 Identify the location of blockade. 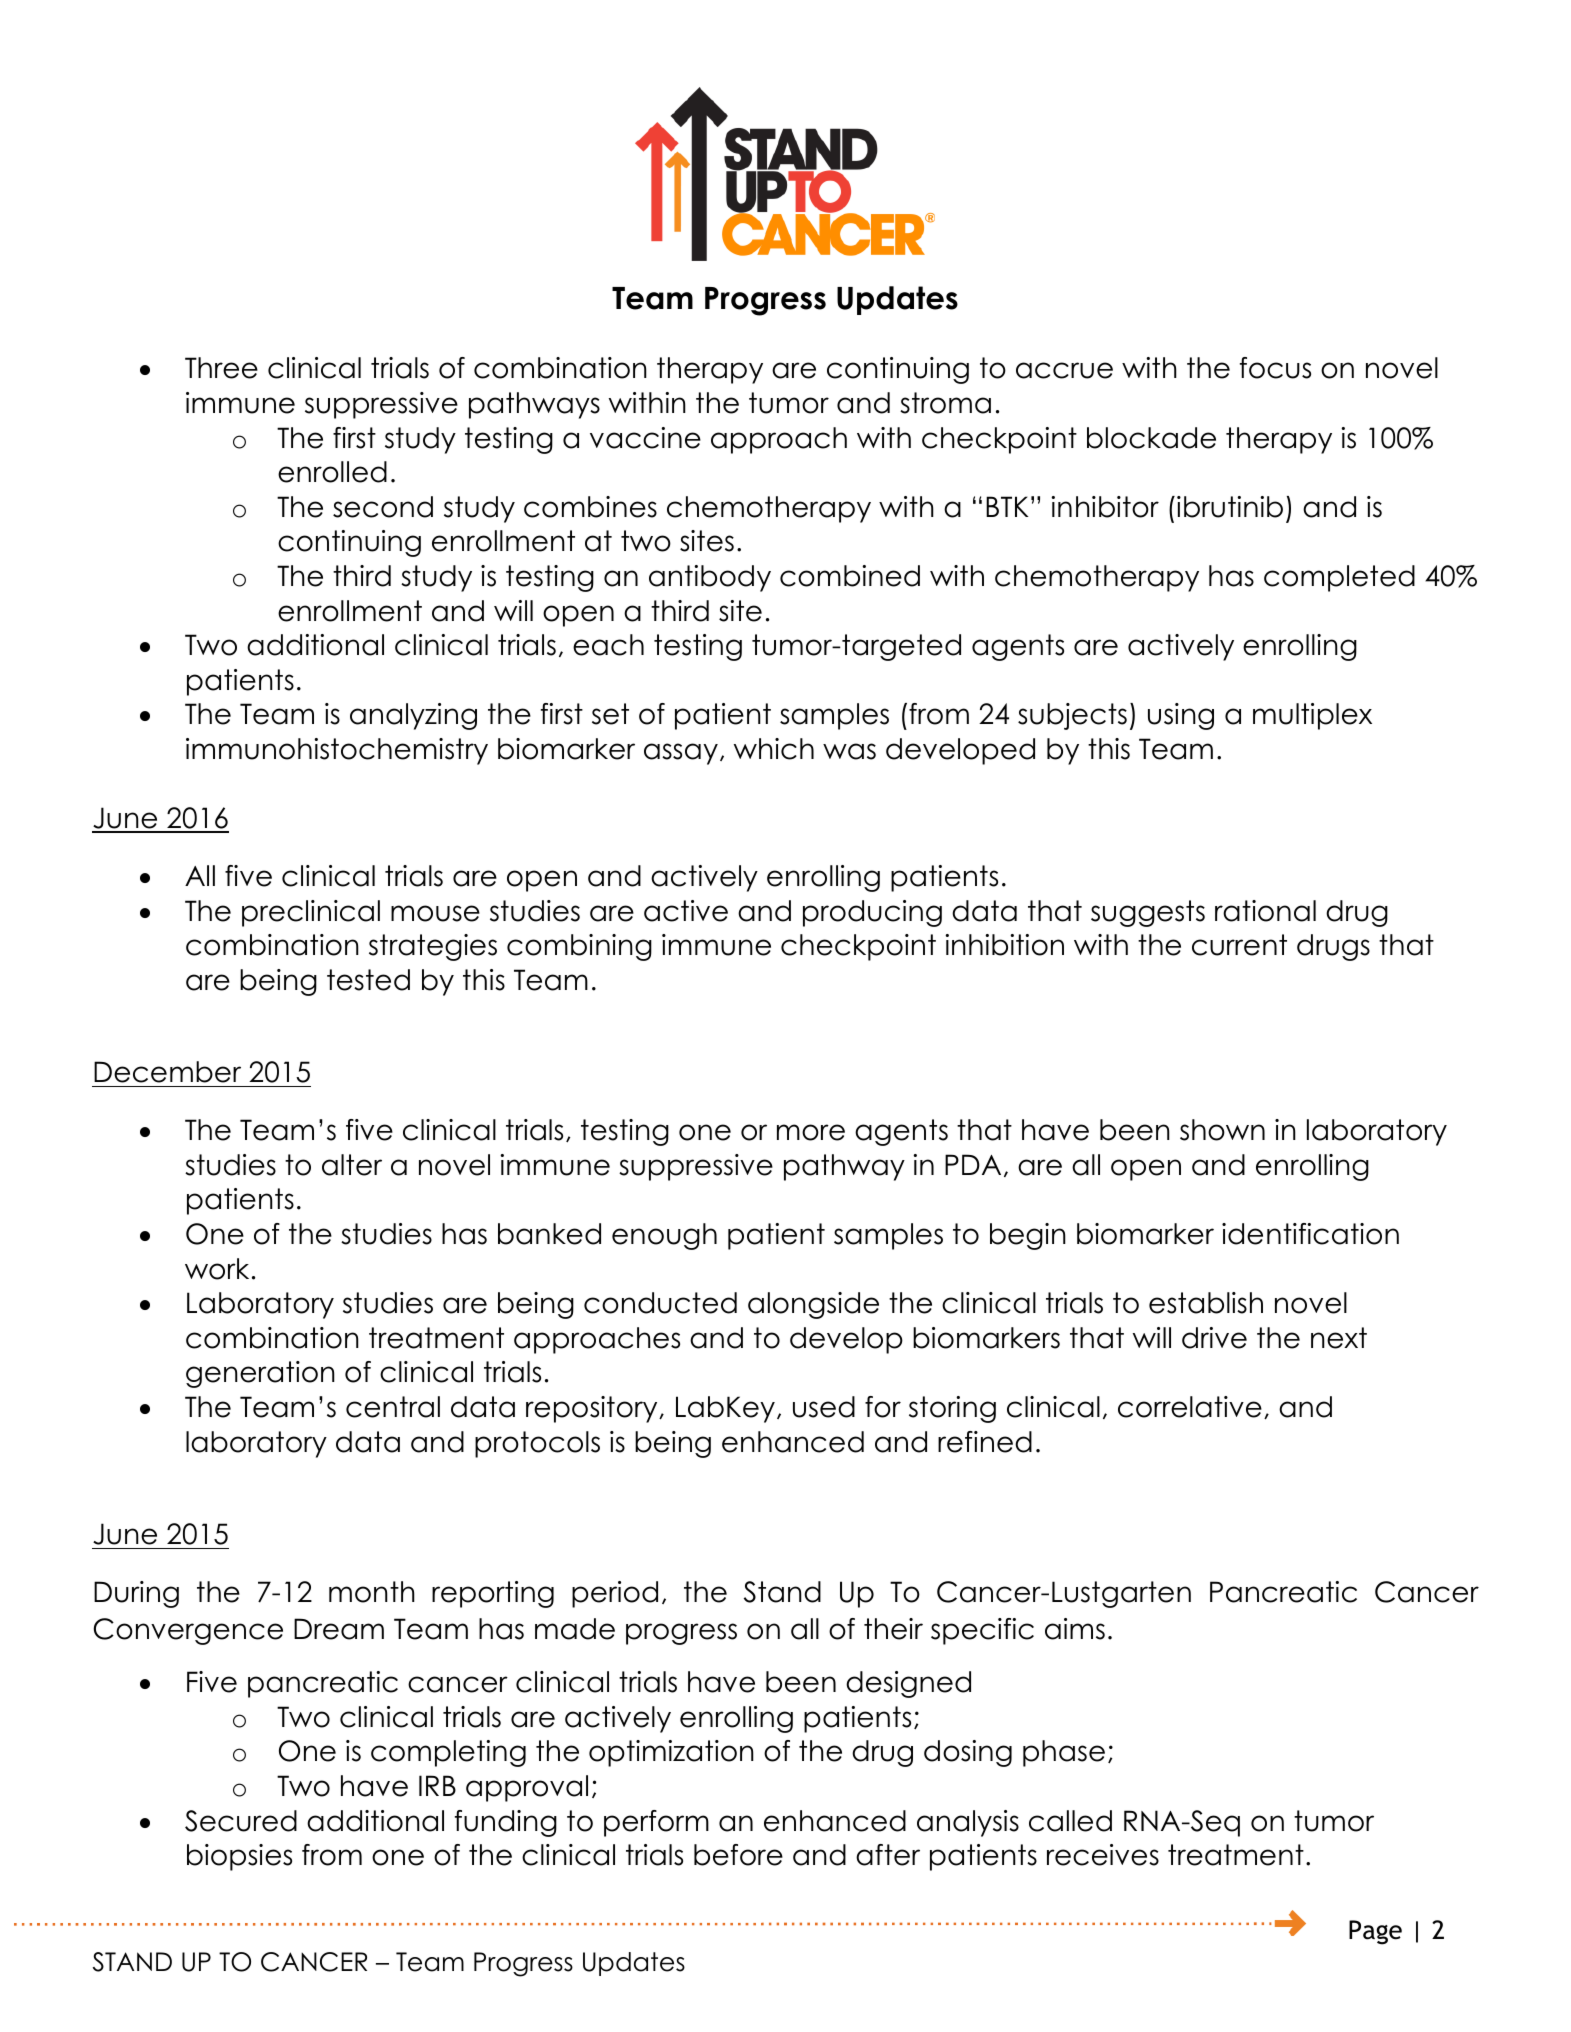
(1151, 438).
